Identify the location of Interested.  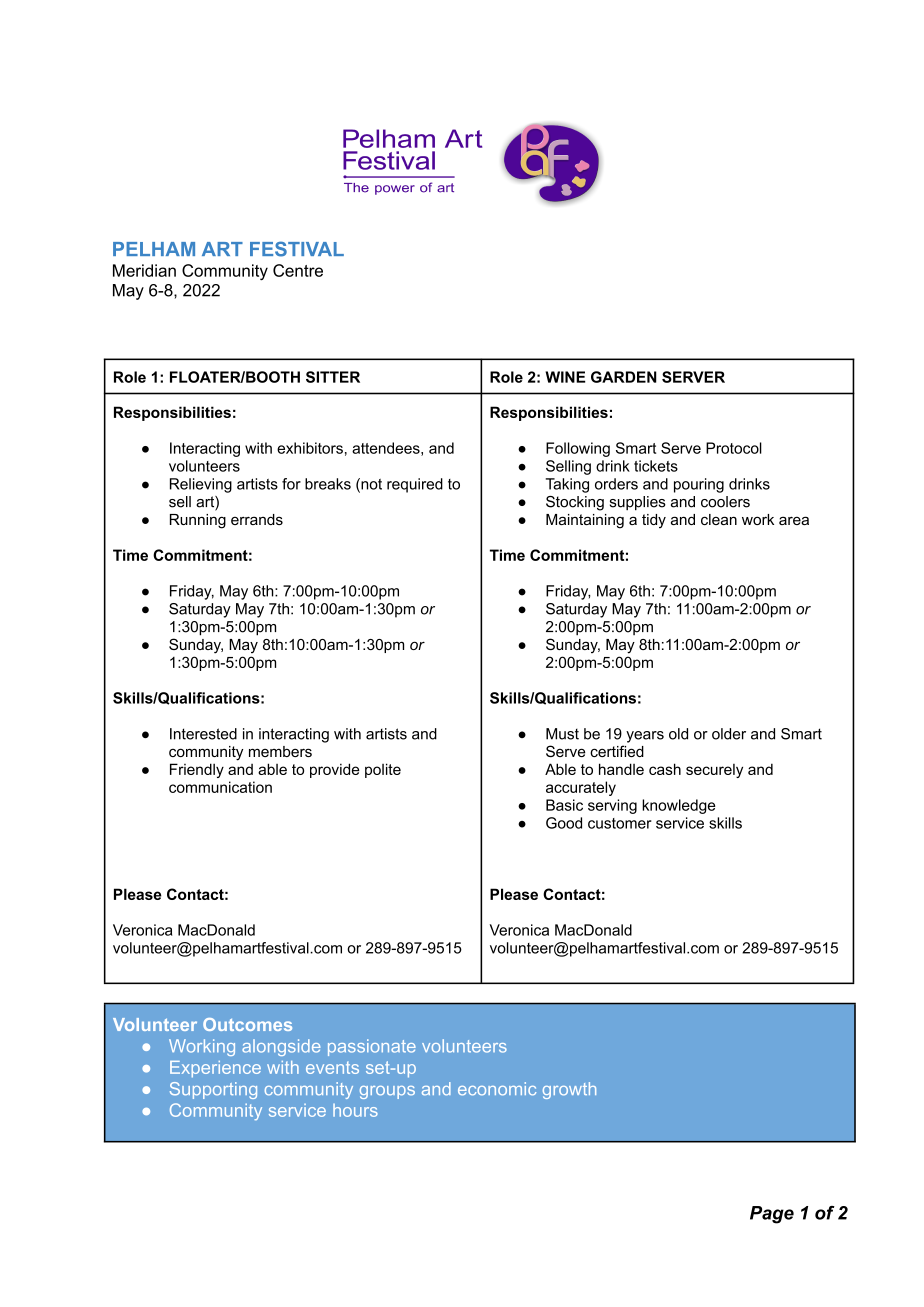
(203, 734).
